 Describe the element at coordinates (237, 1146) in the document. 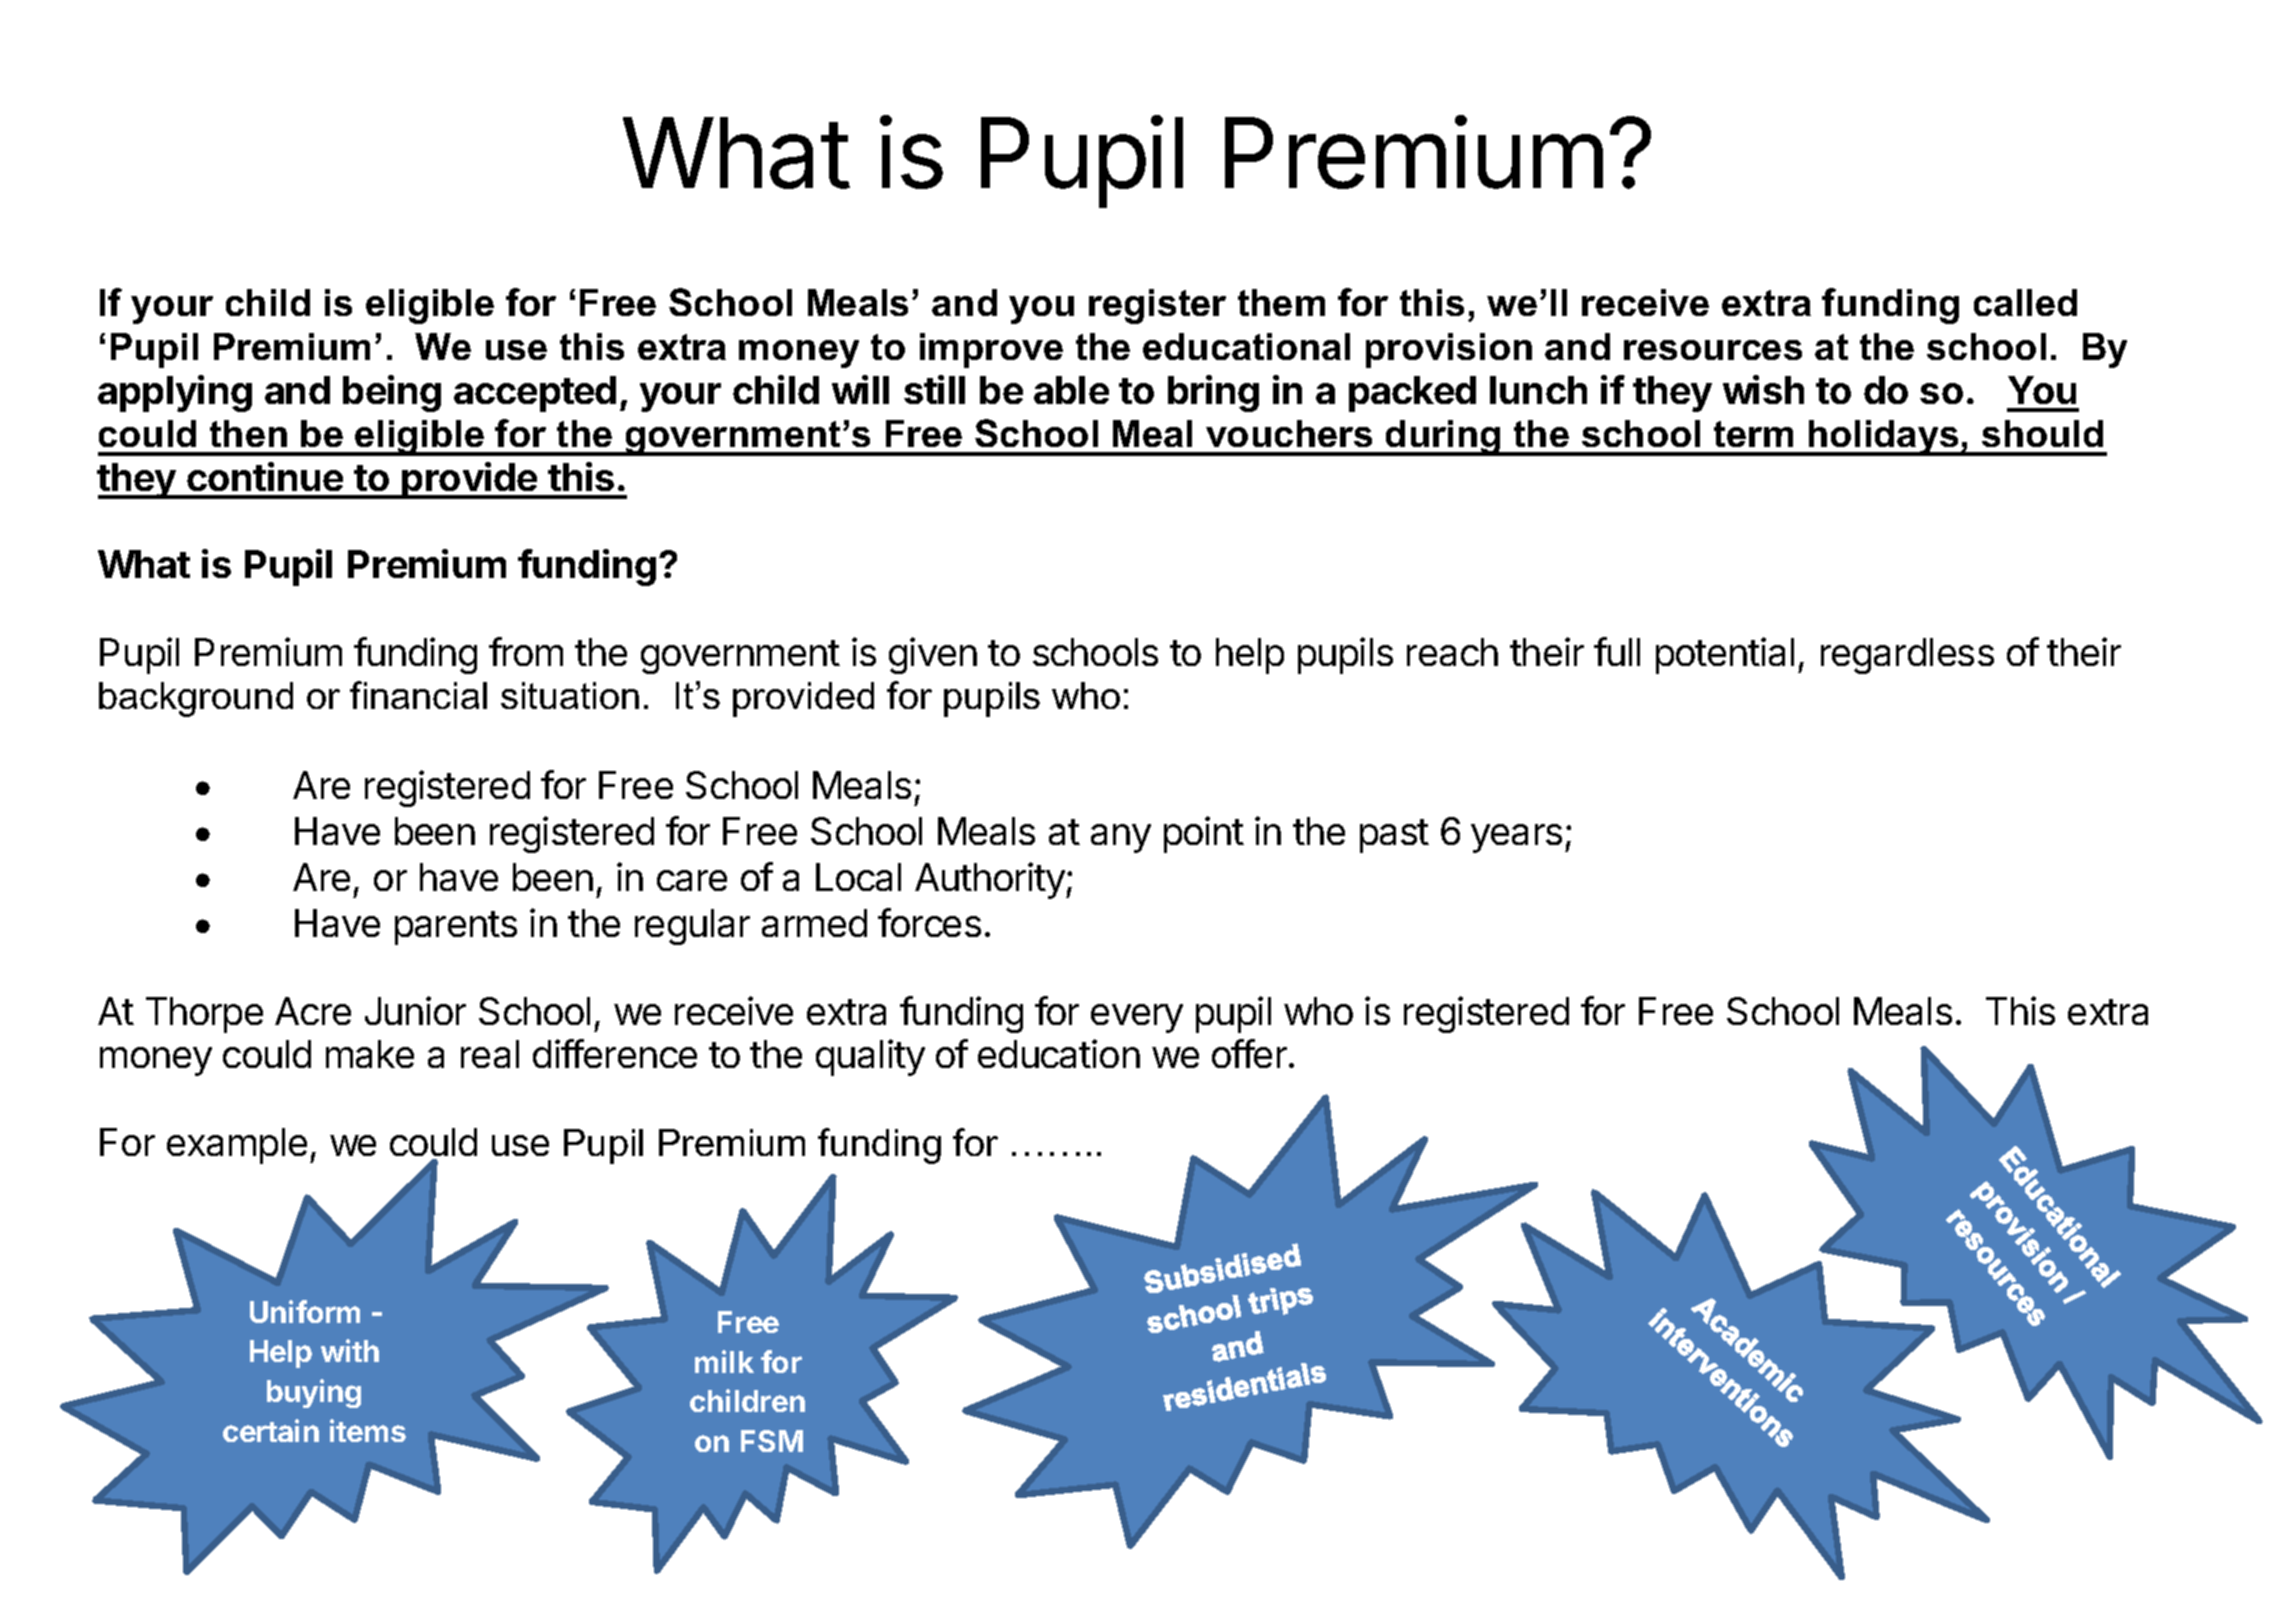

I see `example` at that location.
